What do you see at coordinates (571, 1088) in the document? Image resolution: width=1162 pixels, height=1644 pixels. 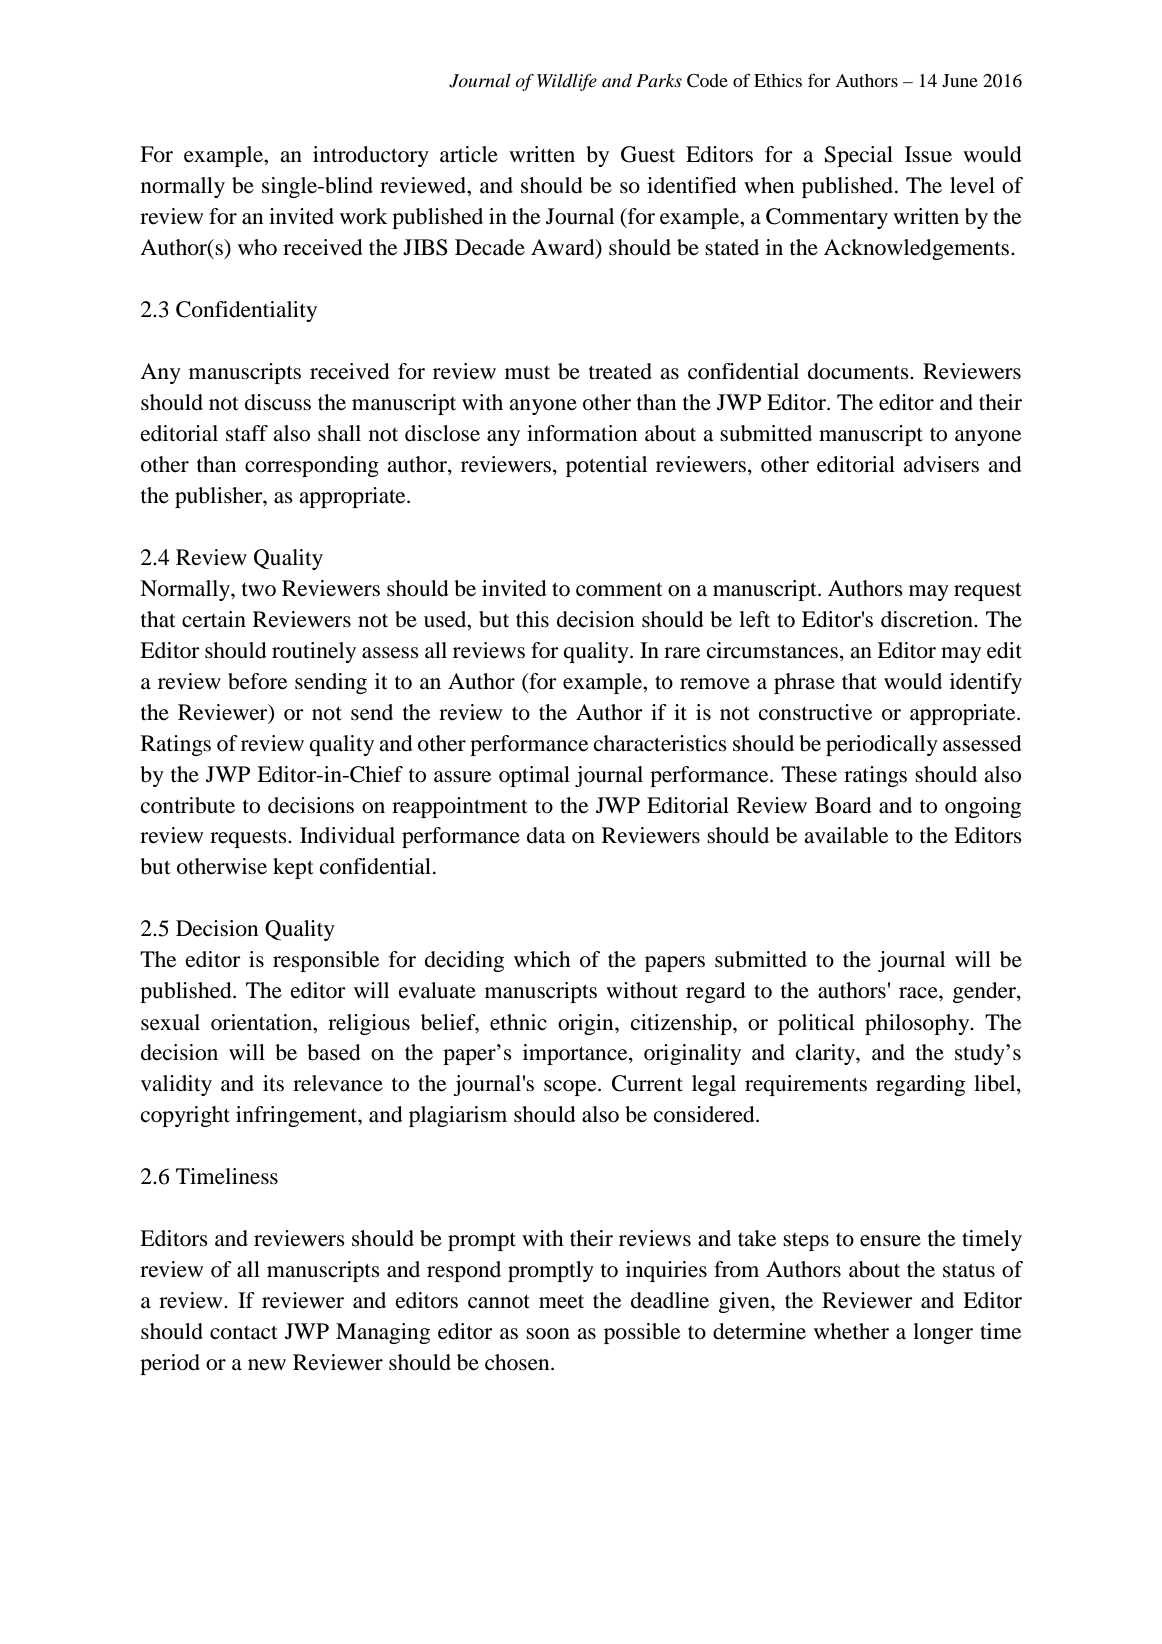 I see `scope` at bounding box center [571, 1088].
